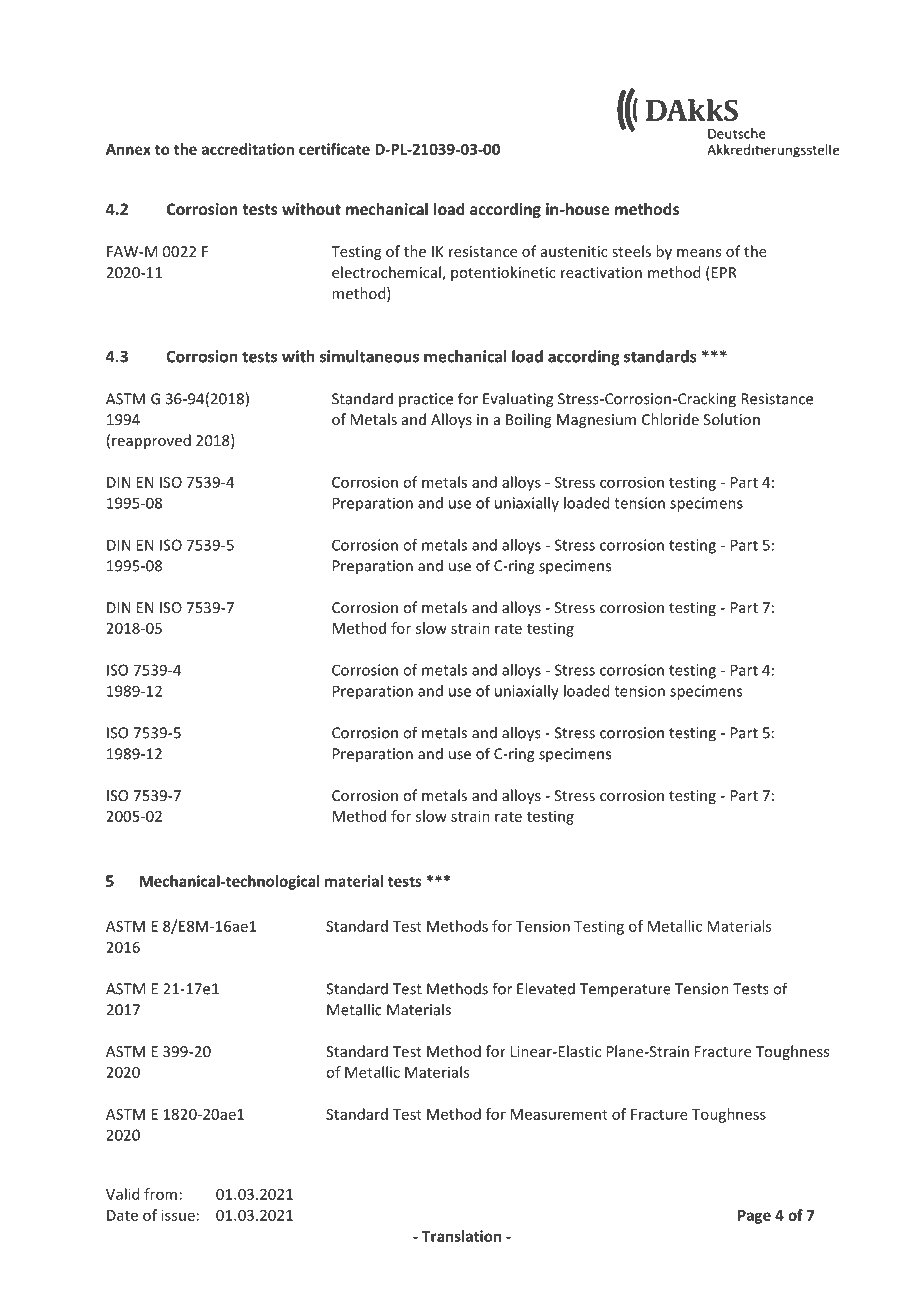 The image size is (924, 1309). I want to click on Translation, so click(461, 1236).
